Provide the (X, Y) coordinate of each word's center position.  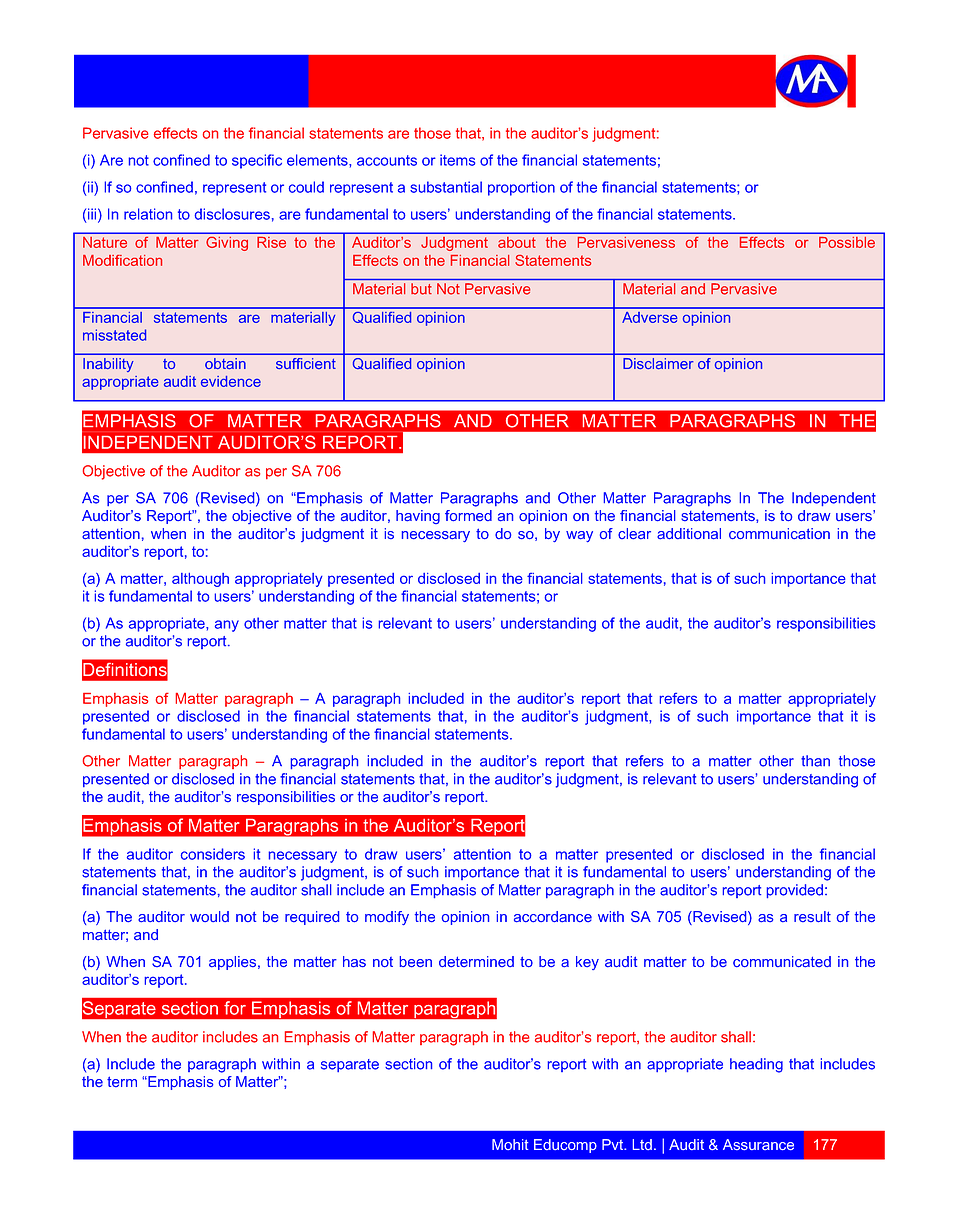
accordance (553, 917)
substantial (446, 187)
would (209, 916)
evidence (231, 381)
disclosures (232, 214)
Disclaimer (658, 363)
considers (213, 854)
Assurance (758, 1144)
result (812, 916)
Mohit (510, 1144)
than (815, 761)
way (579, 536)
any (227, 626)
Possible (847, 242)
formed (468, 515)
